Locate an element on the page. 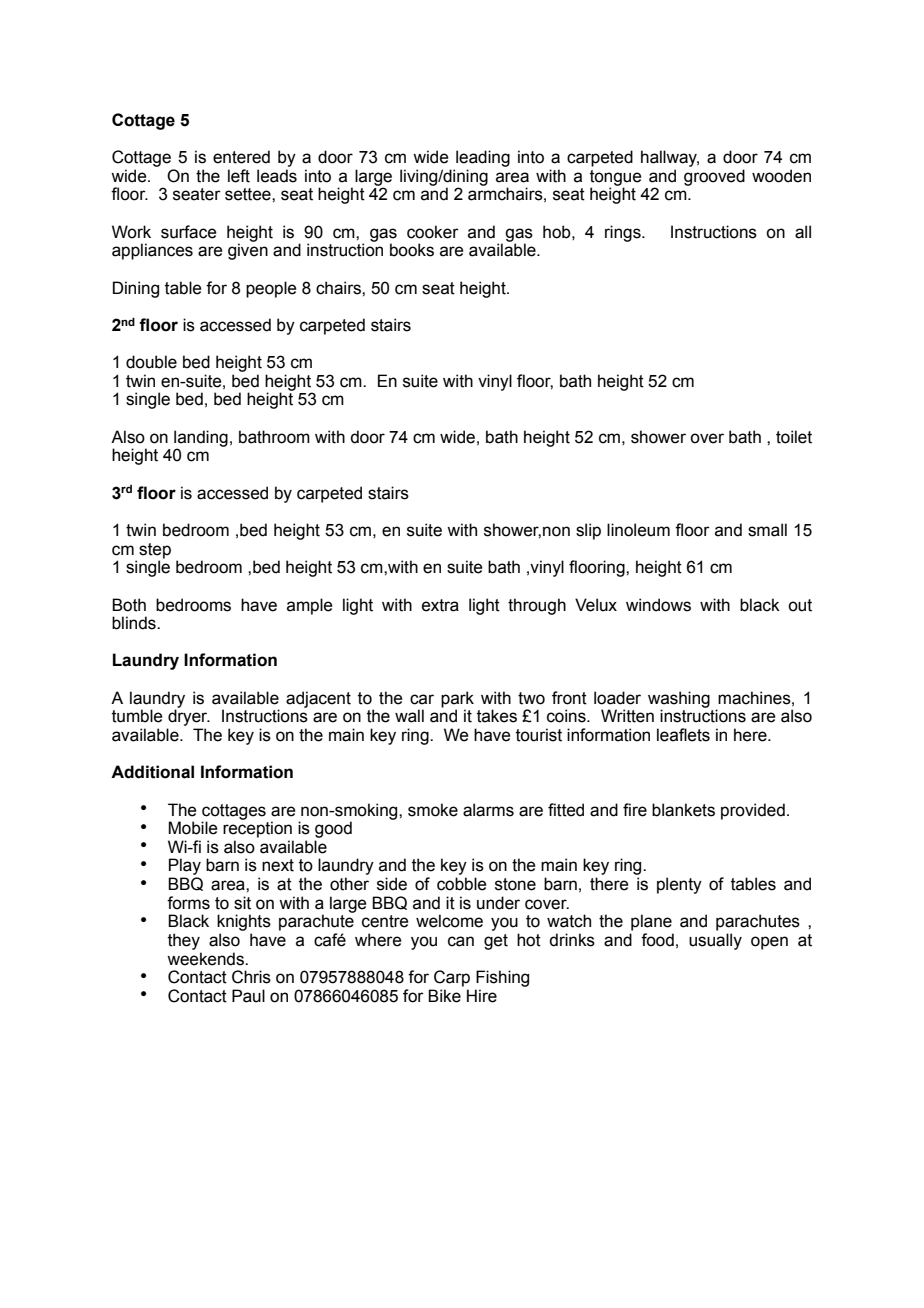 This document has height=1308, width=924. park is located at coordinates (457, 700).
